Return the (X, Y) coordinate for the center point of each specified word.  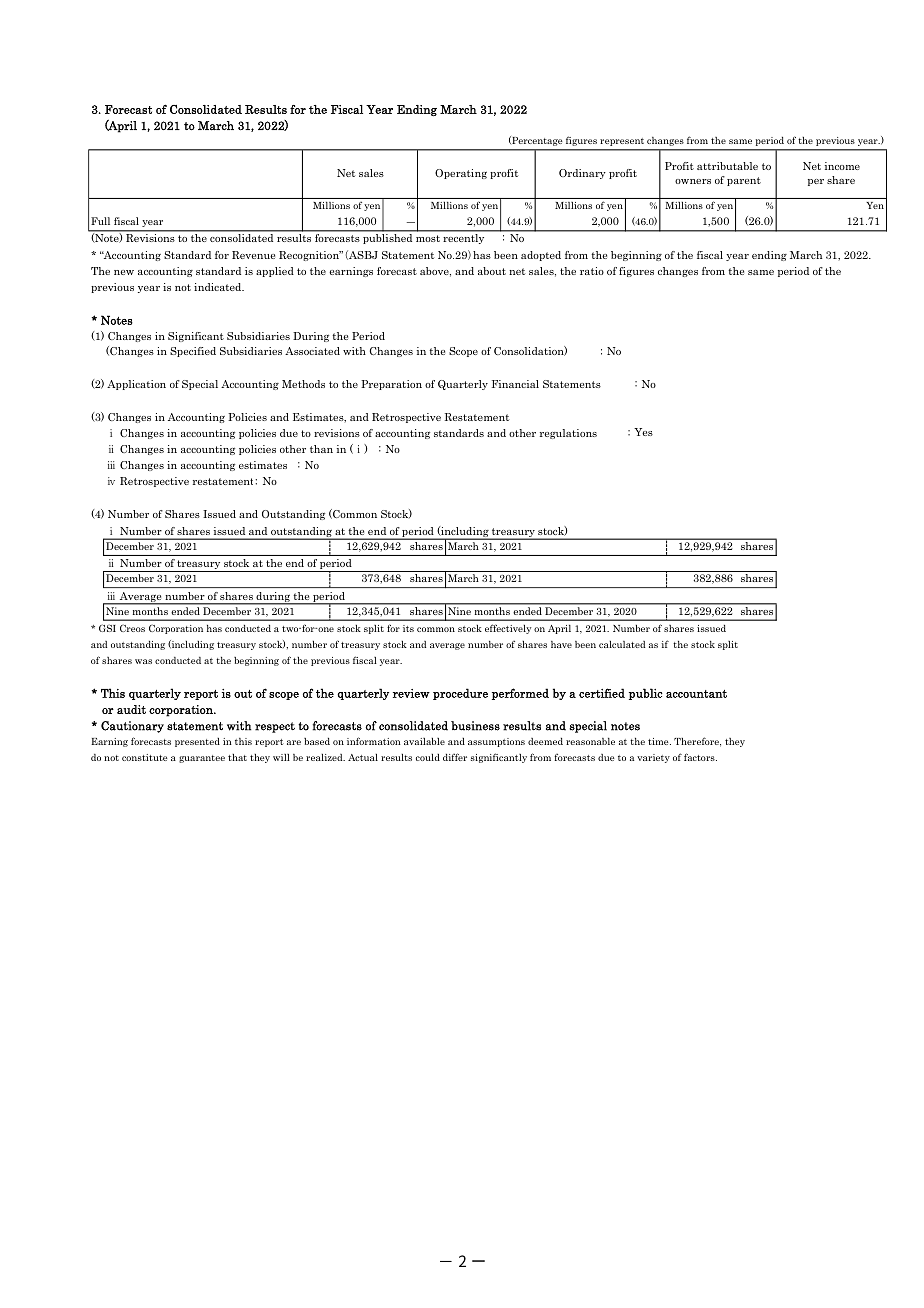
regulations (568, 434)
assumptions (496, 742)
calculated (622, 644)
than (321, 449)
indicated (219, 287)
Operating (461, 174)
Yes (643, 432)
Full (100, 221)
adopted (541, 256)
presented (197, 742)
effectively (508, 629)
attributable (727, 166)
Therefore (697, 742)
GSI (107, 628)
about (492, 271)
